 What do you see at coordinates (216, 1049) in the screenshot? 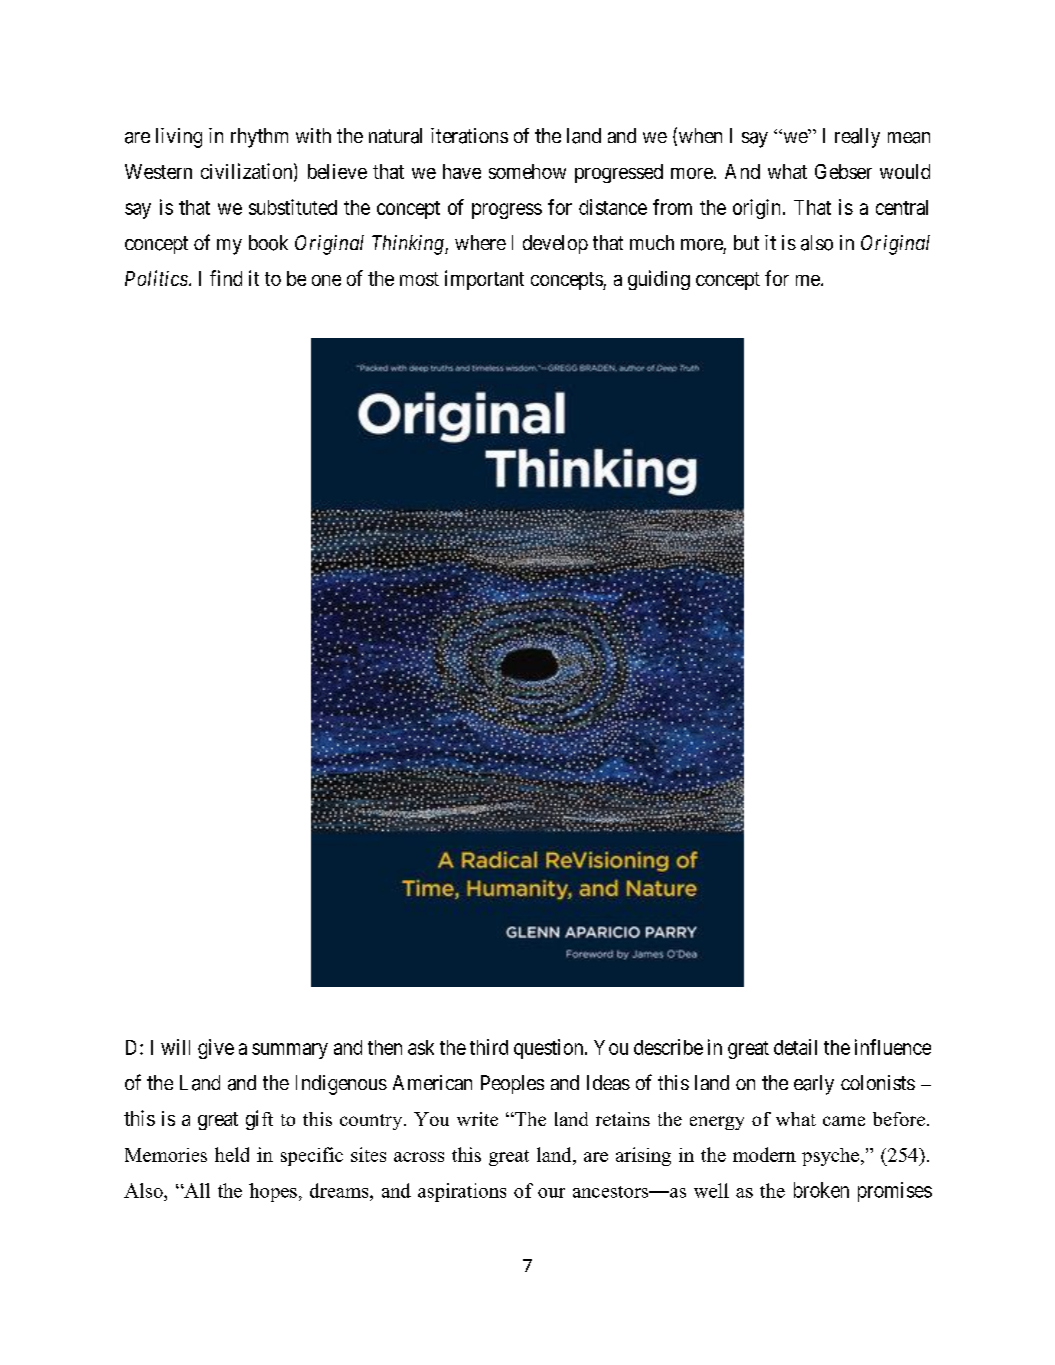
I see `give` at bounding box center [216, 1049].
